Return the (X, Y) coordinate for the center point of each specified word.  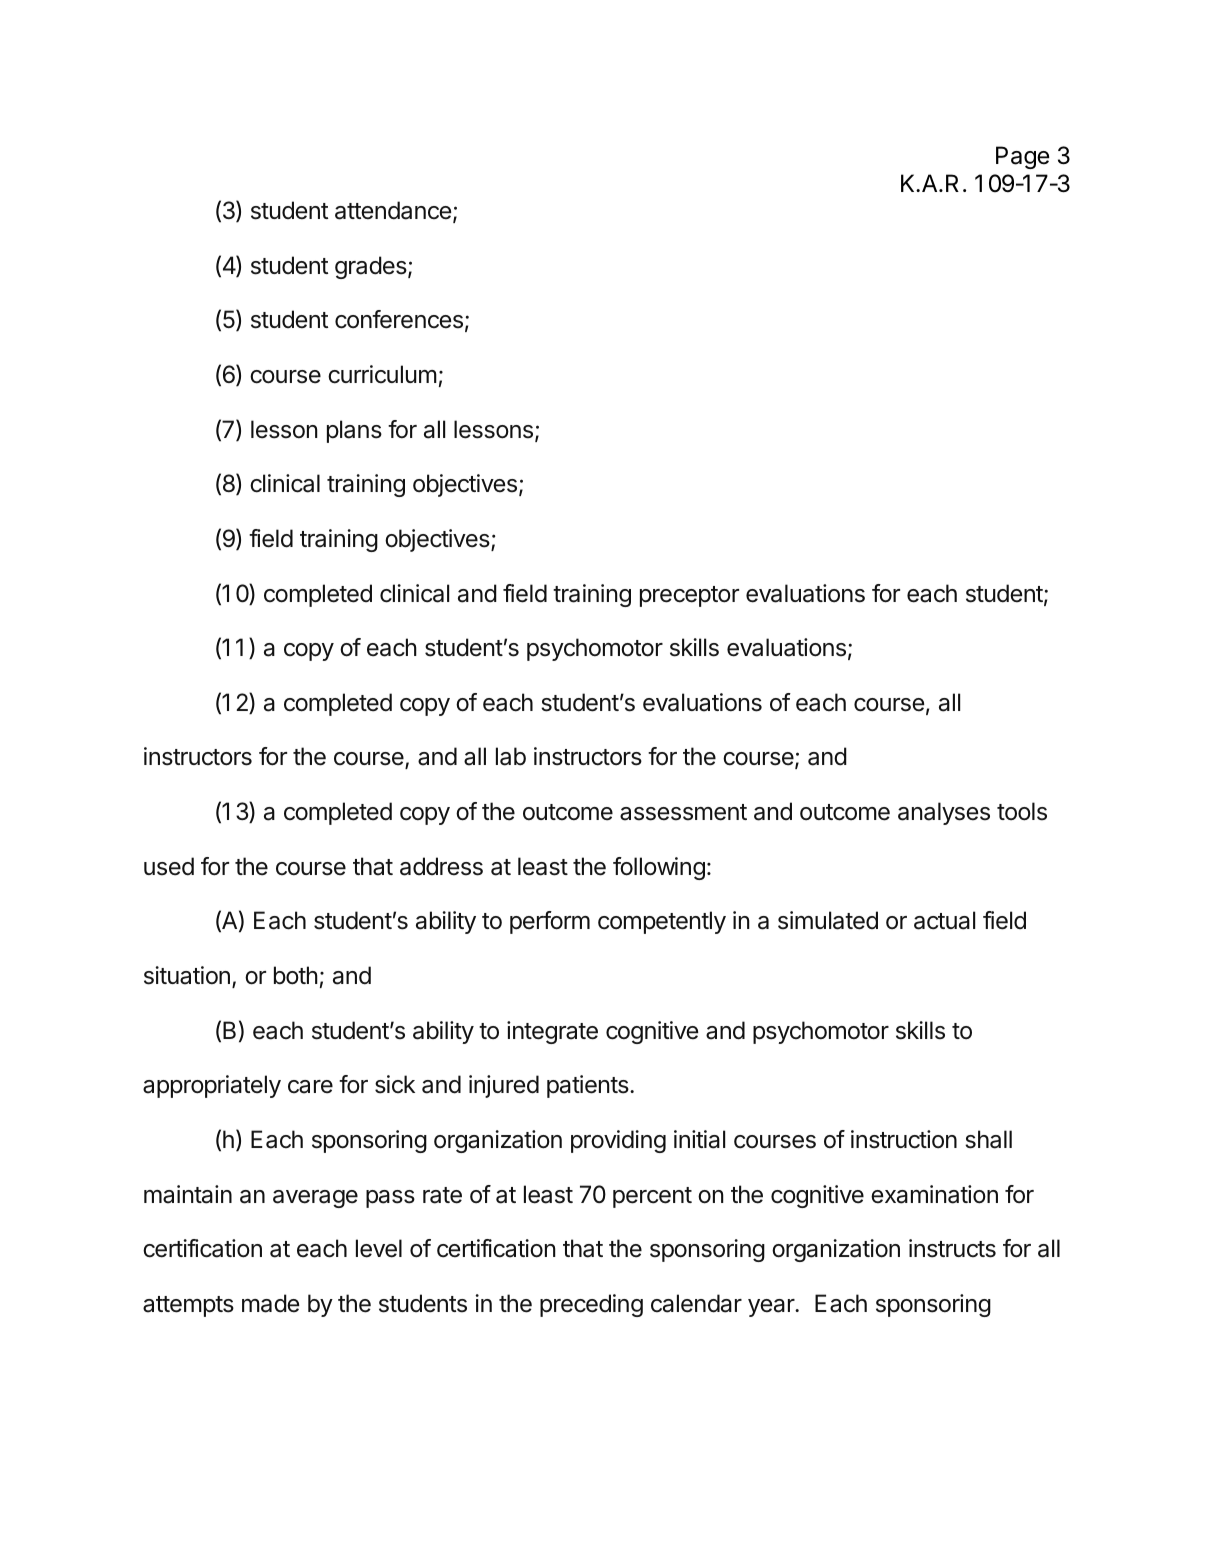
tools (1022, 811)
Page (1023, 157)
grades (372, 267)
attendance (393, 210)
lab (511, 756)
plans (354, 431)
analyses (944, 813)
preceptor (689, 596)
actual (944, 920)
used (169, 866)
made (270, 1303)
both (296, 975)
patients (589, 1086)
